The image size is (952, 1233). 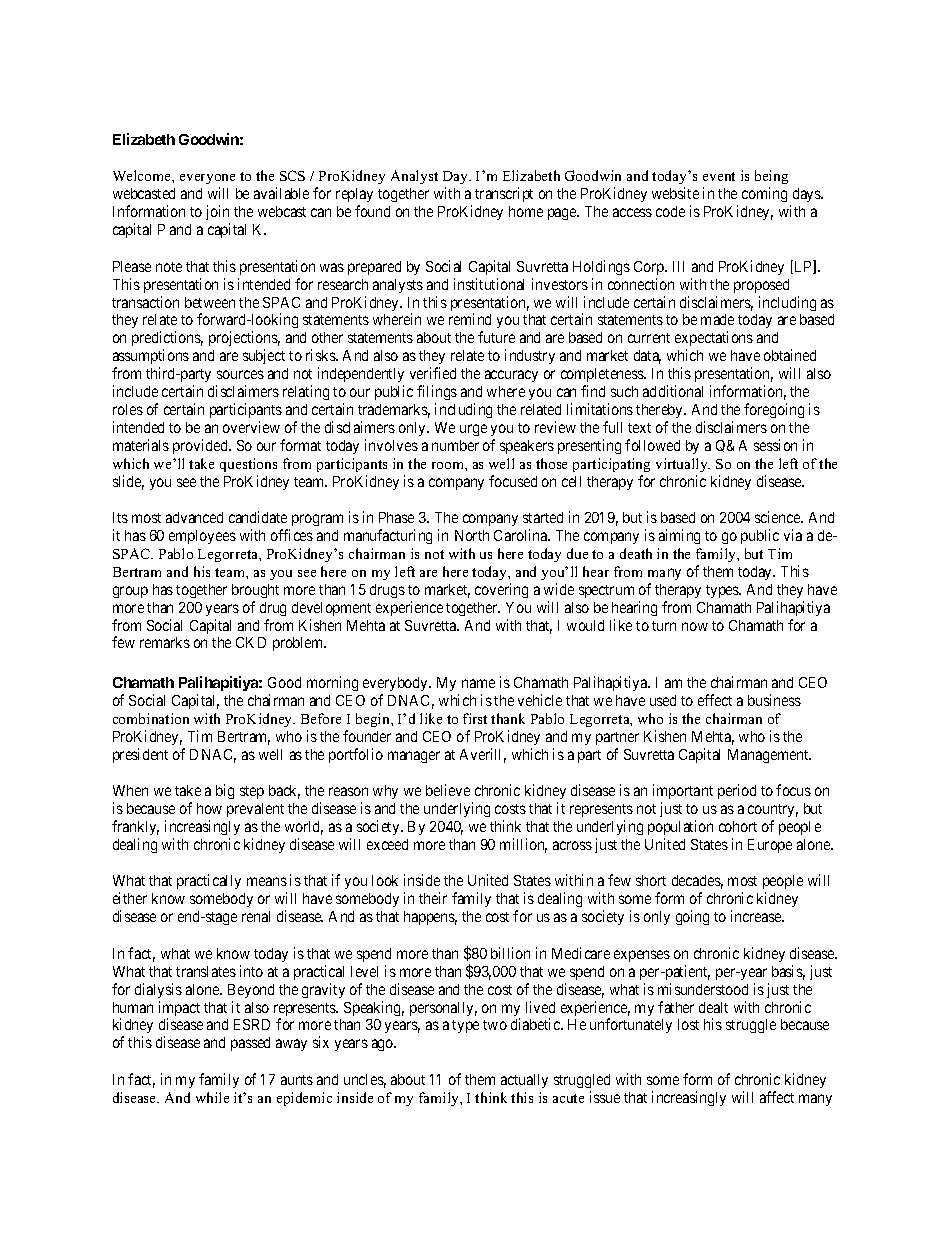 I want to click on join, so click(x=218, y=214).
